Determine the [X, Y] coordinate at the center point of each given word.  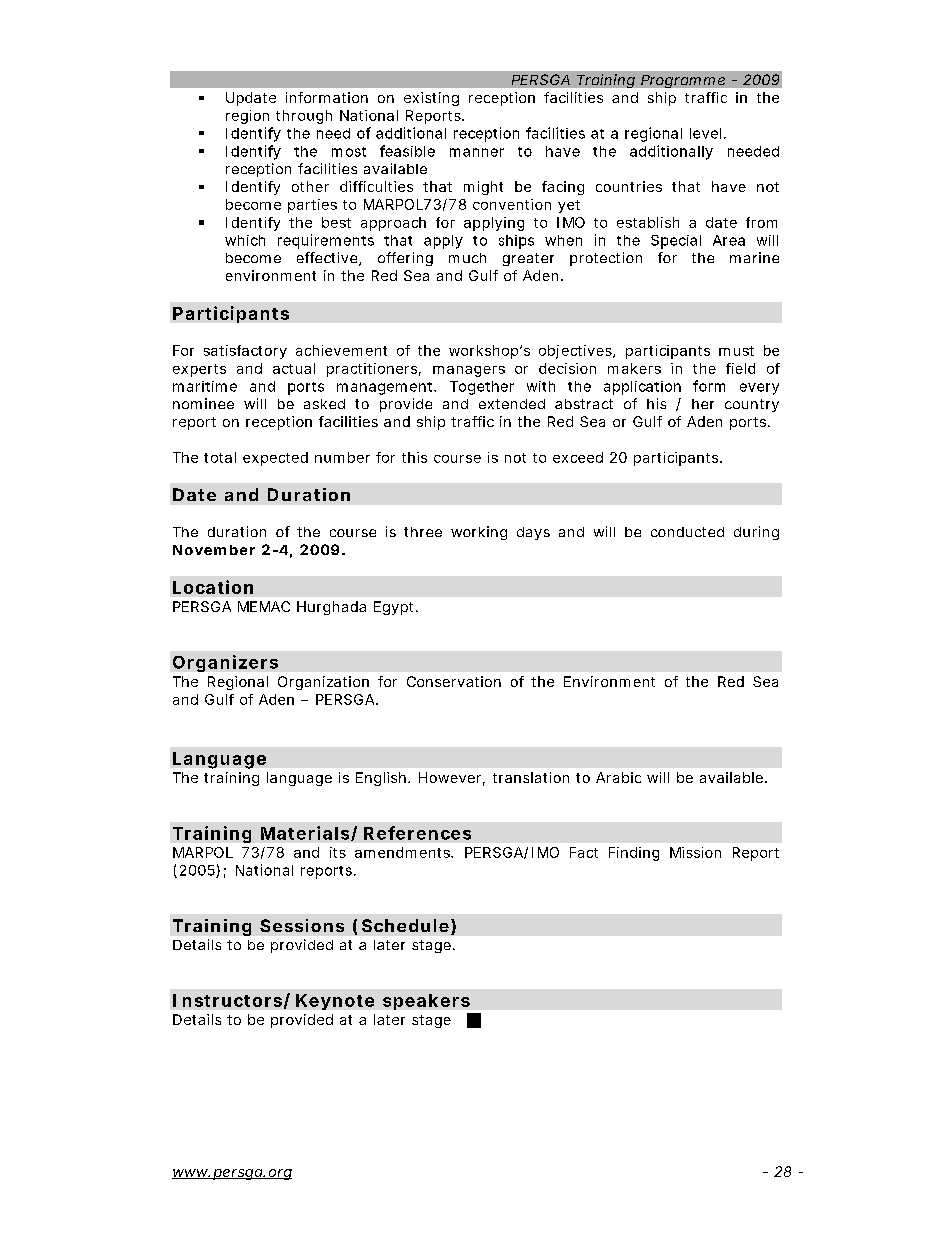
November [214, 550]
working [479, 533]
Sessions [302, 925]
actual [294, 368]
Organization [323, 683]
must [736, 351]
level [705, 133]
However [452, 779]
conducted [687, 532]
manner [477, 152]
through [304, 117]
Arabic [618, 777]
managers [469, 371]
